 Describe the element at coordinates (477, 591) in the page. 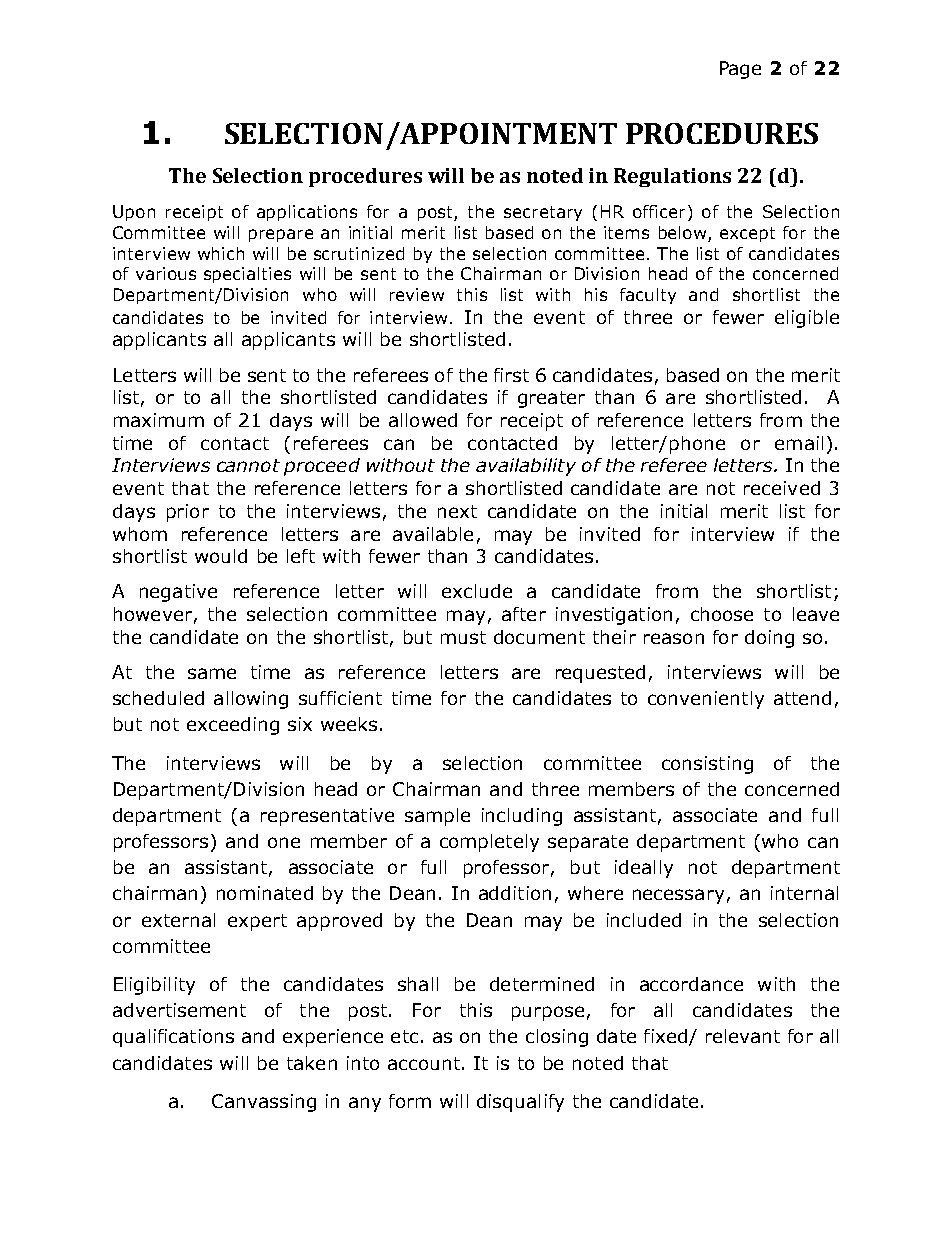

I see `exclude` at that location.
